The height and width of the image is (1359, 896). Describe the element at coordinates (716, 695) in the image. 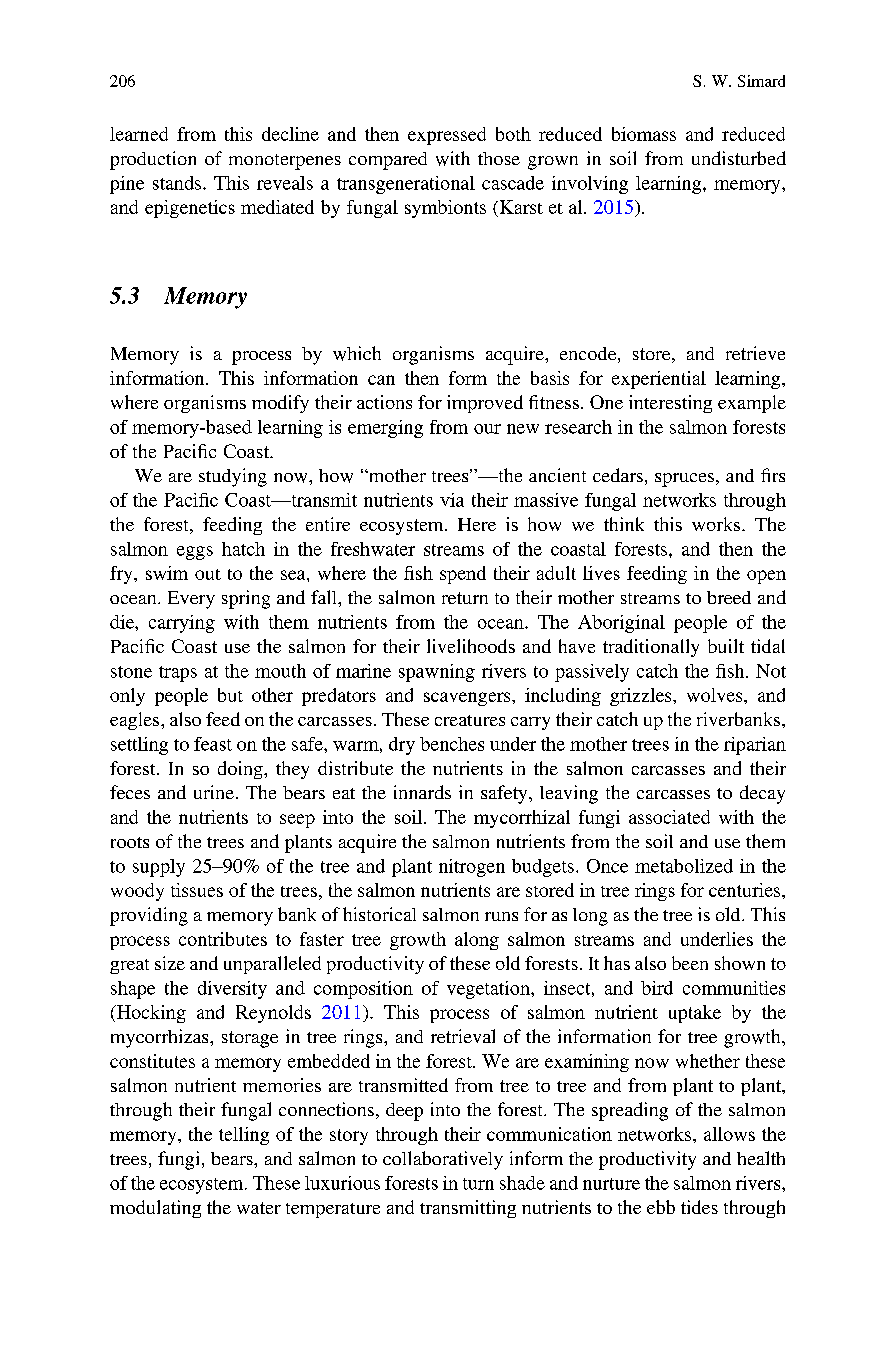

I see `wolves` at that location.
